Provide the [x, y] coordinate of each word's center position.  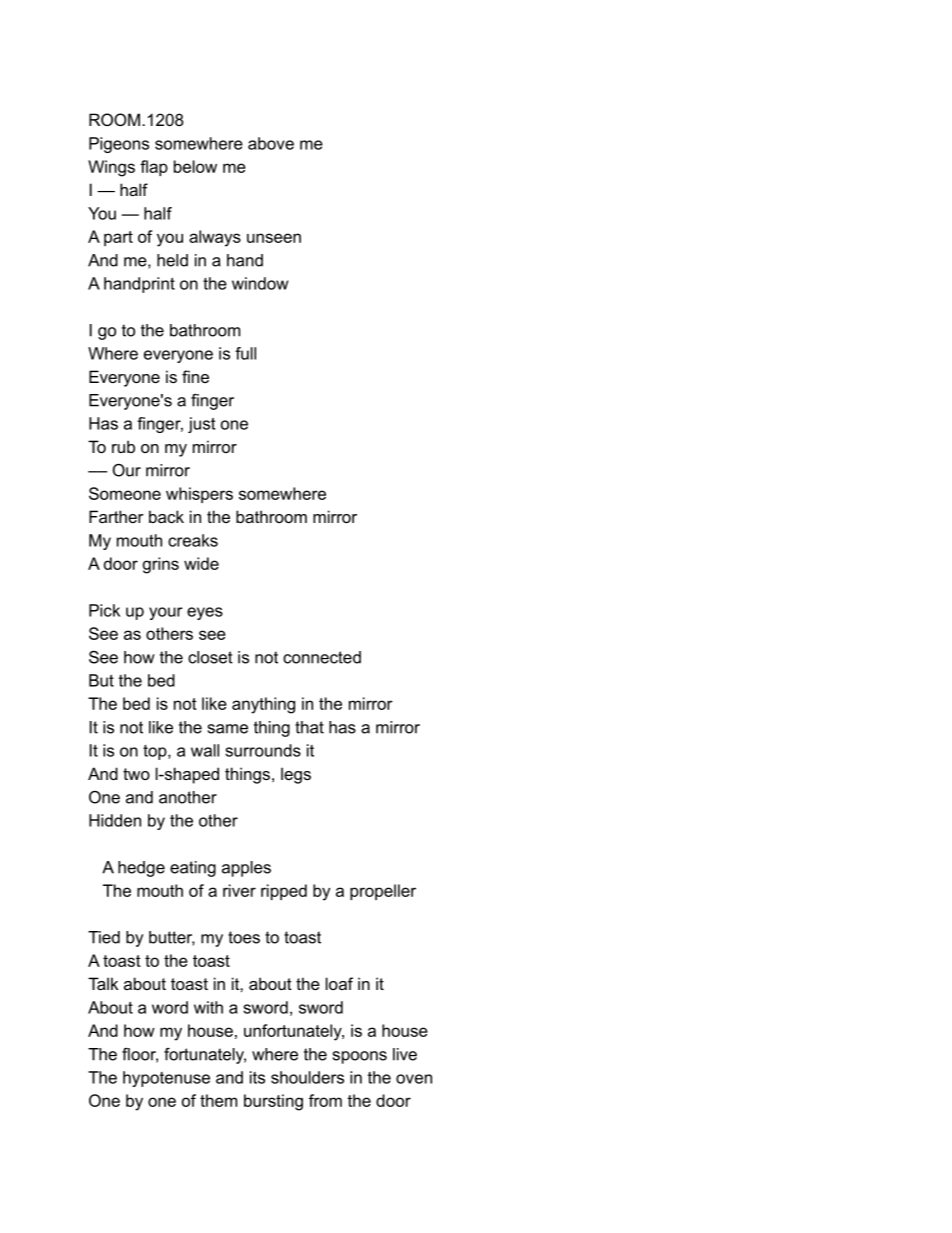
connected [322, 657]
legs [296, 775]
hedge [141, 869]
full [245, 353]
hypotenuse [166, 1079]
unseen [274, 238]
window [260, 283]
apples [246, 869]
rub [123, 446]
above [271, 143]
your [166, 613]
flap [154, 168]
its [257, 1077]
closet [210, 657]
